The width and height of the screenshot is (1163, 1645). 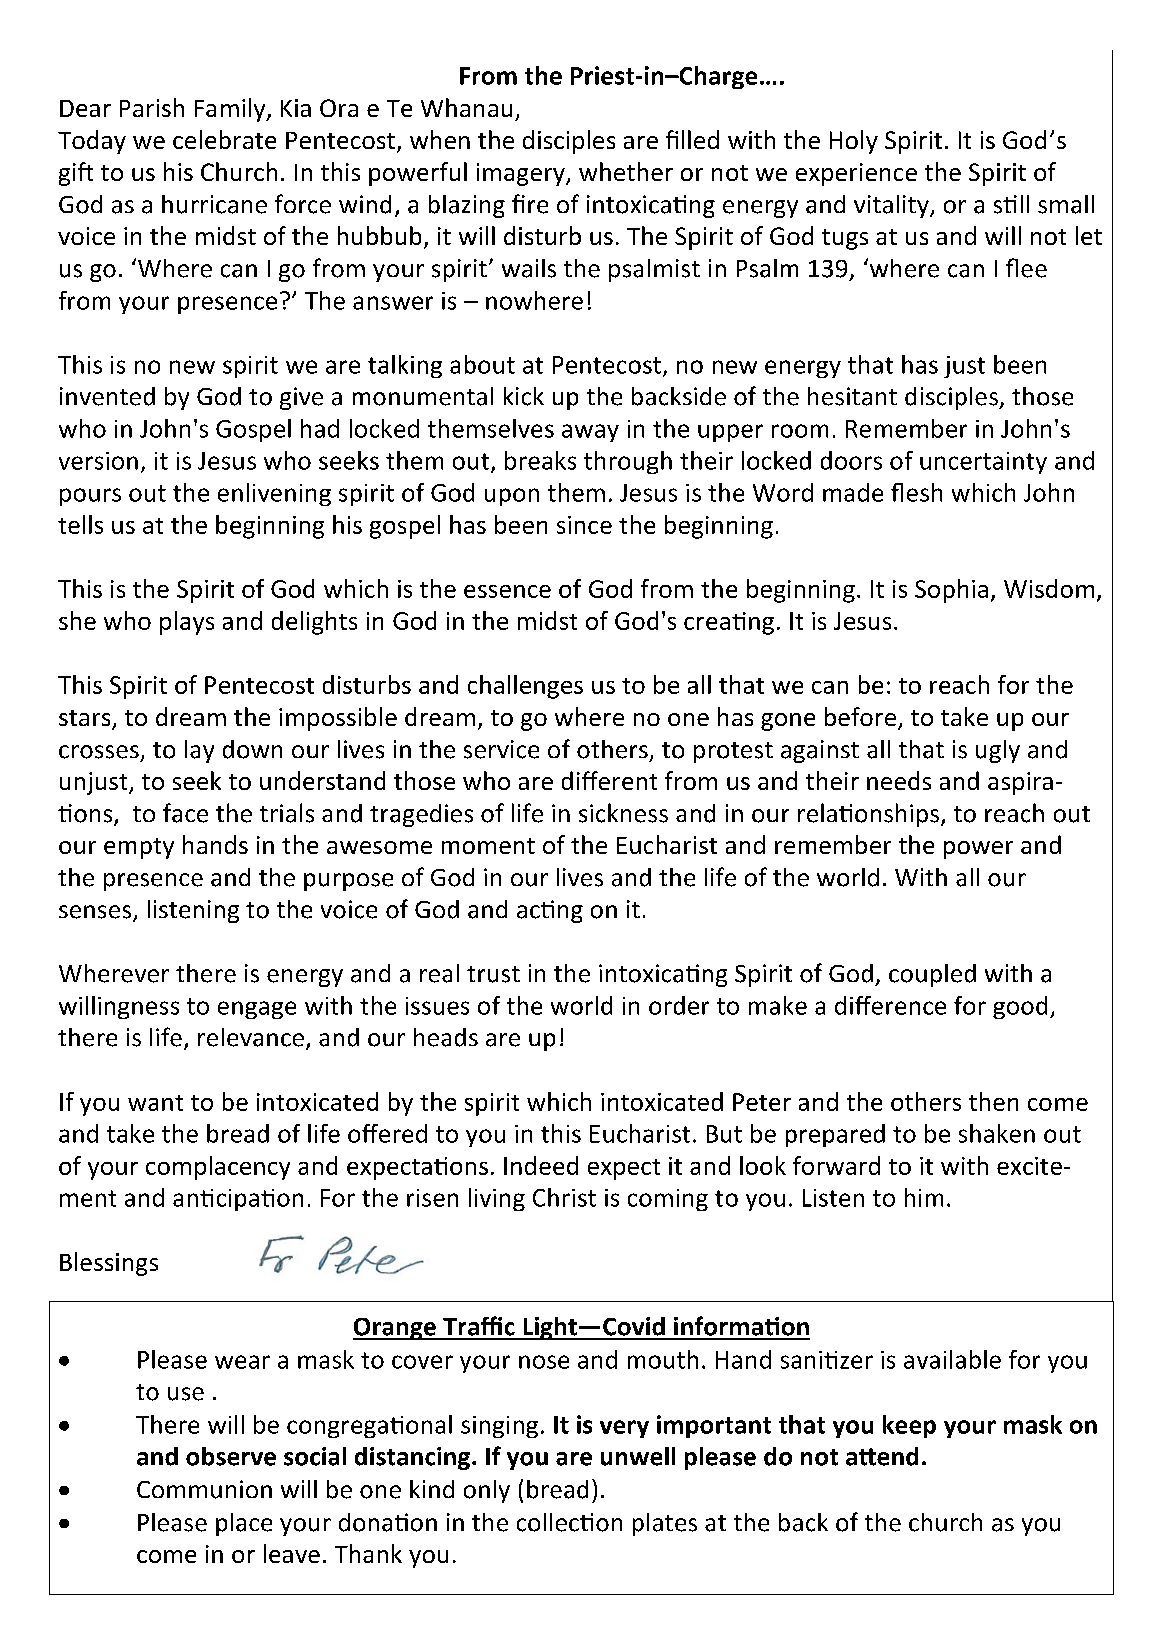 I want to click on since, so click(x=584, y=525).
